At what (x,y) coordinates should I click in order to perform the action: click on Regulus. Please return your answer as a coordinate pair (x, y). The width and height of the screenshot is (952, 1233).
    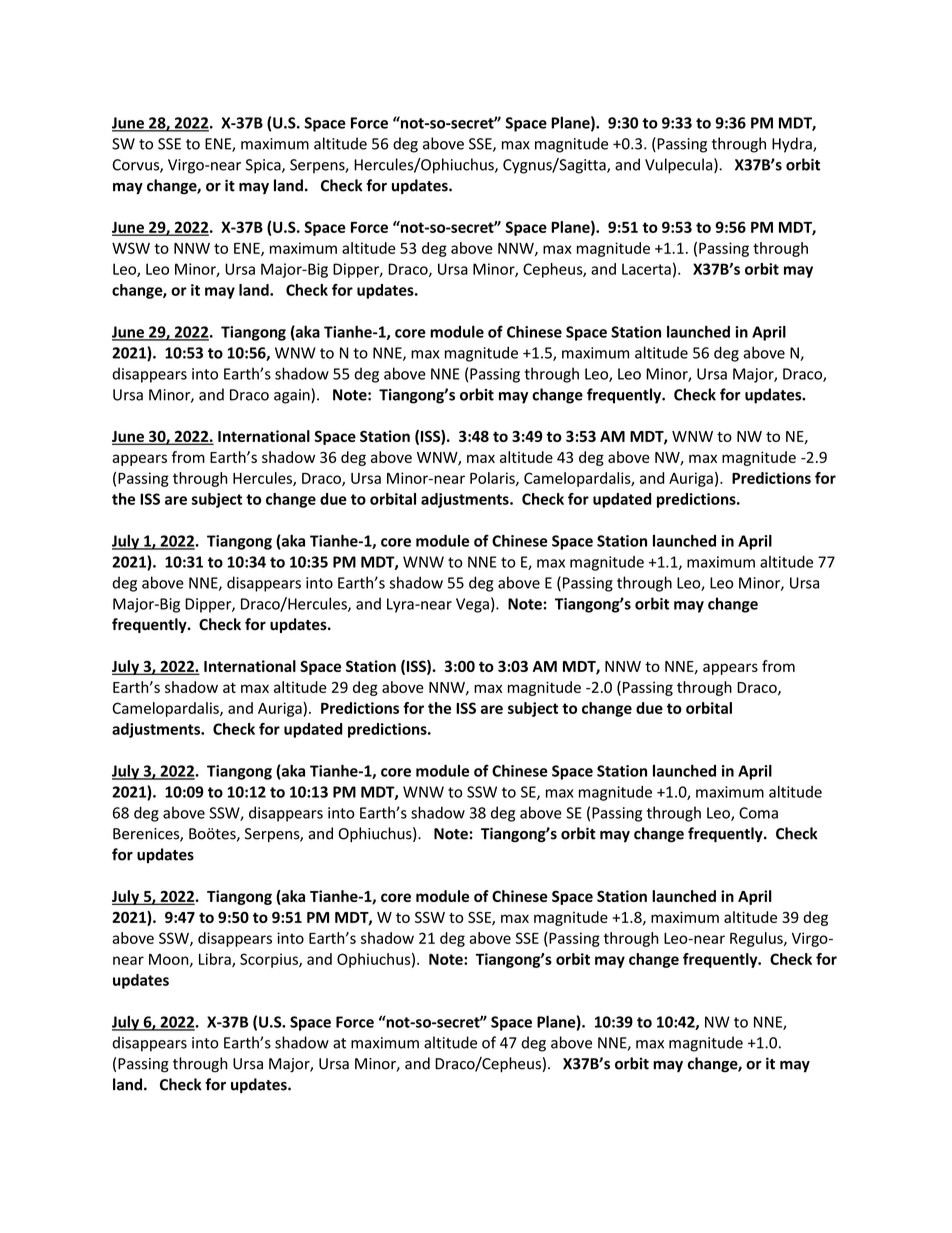
    Looking at the image, I should click on (757, 939).
